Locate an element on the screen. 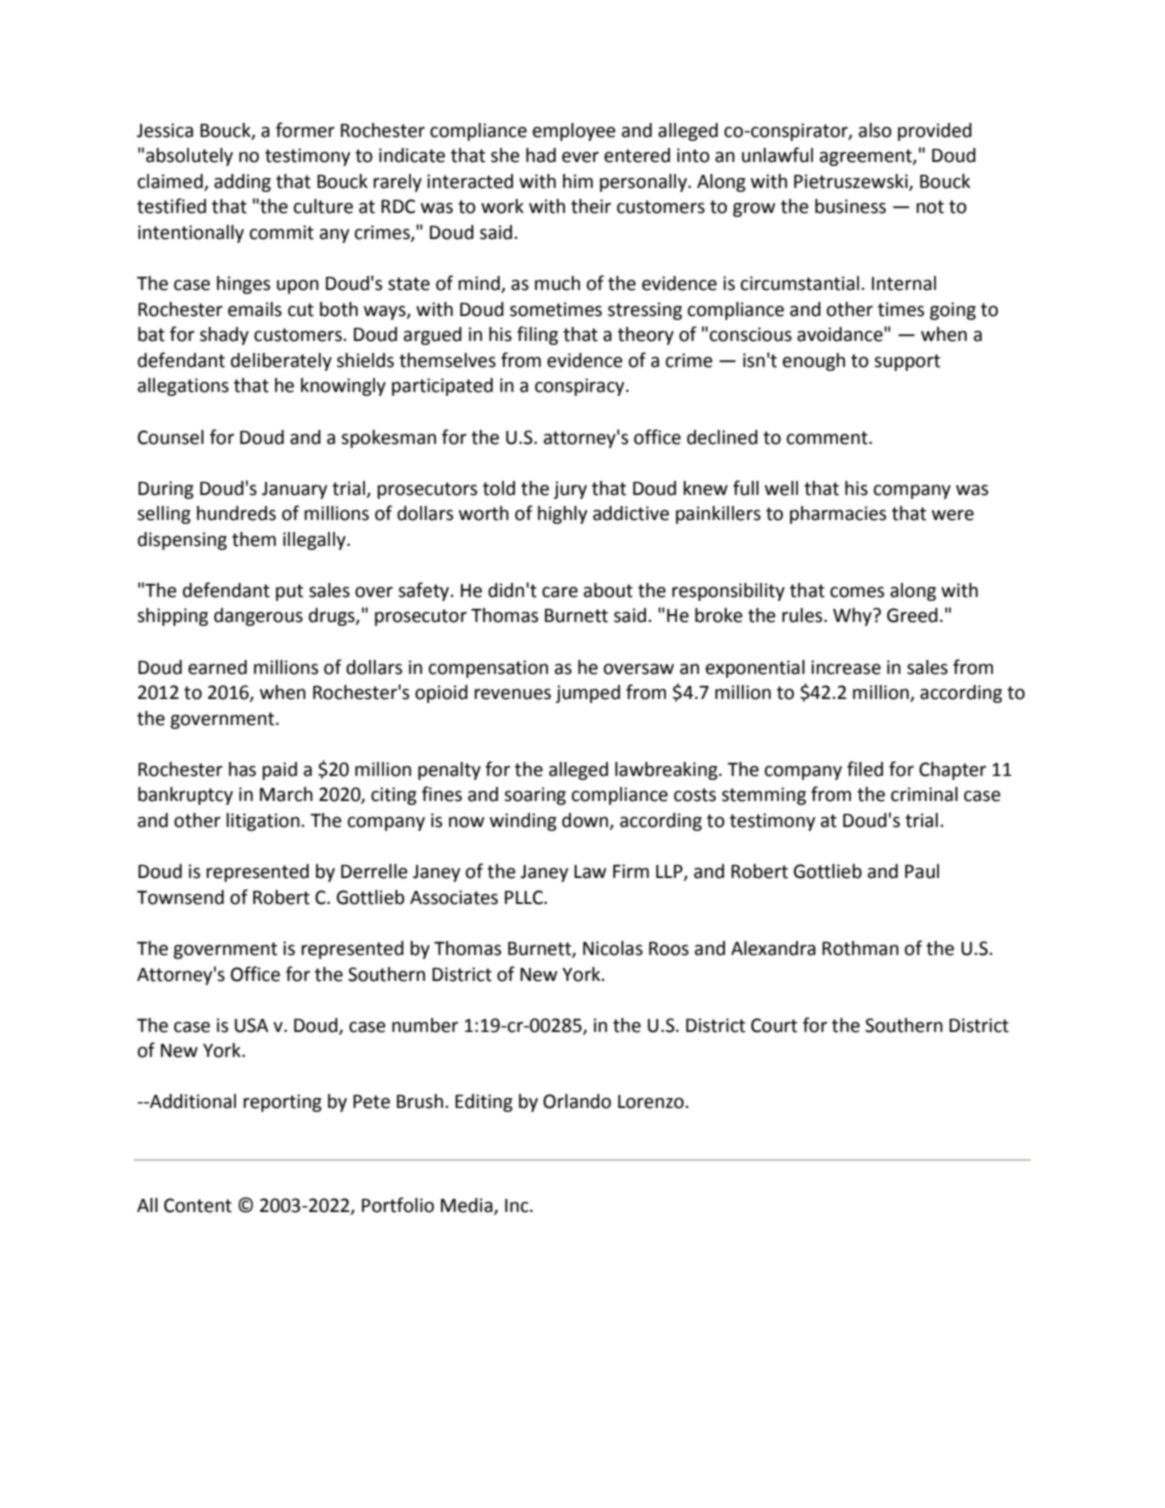 The height and width of the screenshot is (1508, 1165). earned is located at coordinates (217, 667).
